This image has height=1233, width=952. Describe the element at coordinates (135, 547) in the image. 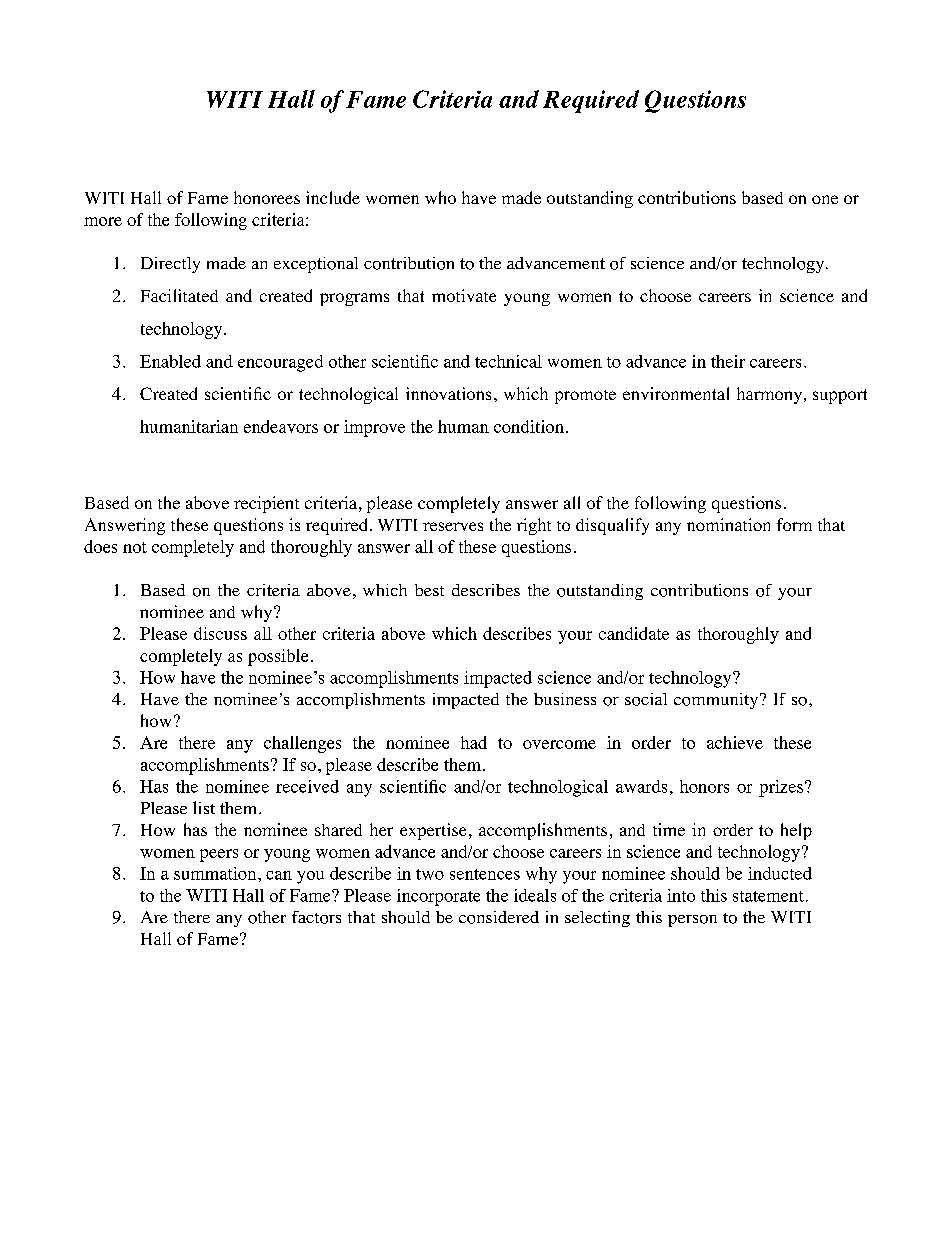

I see `not` at that location.
